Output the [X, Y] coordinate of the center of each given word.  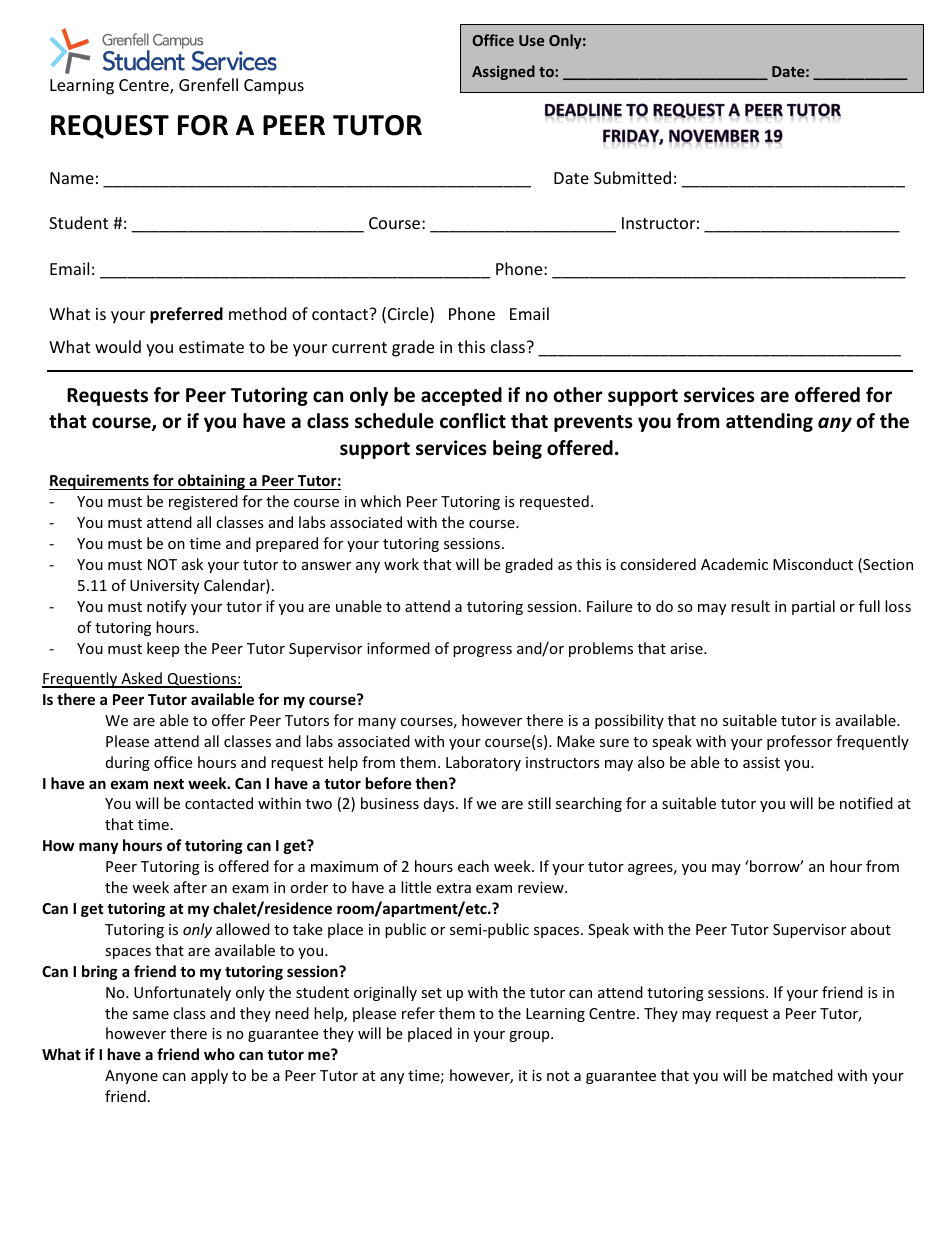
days [440, 804]
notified [866, 803]
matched [803, 1075]
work [401, 564]
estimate [211, 347]
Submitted [632, 177]
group [530, 1036]
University [164, 587]
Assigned [503, 72]
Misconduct [813, 564]
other [578, 395]
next [169, 784]
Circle [409, 315]
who [219, 1054]
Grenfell [208, 84]
